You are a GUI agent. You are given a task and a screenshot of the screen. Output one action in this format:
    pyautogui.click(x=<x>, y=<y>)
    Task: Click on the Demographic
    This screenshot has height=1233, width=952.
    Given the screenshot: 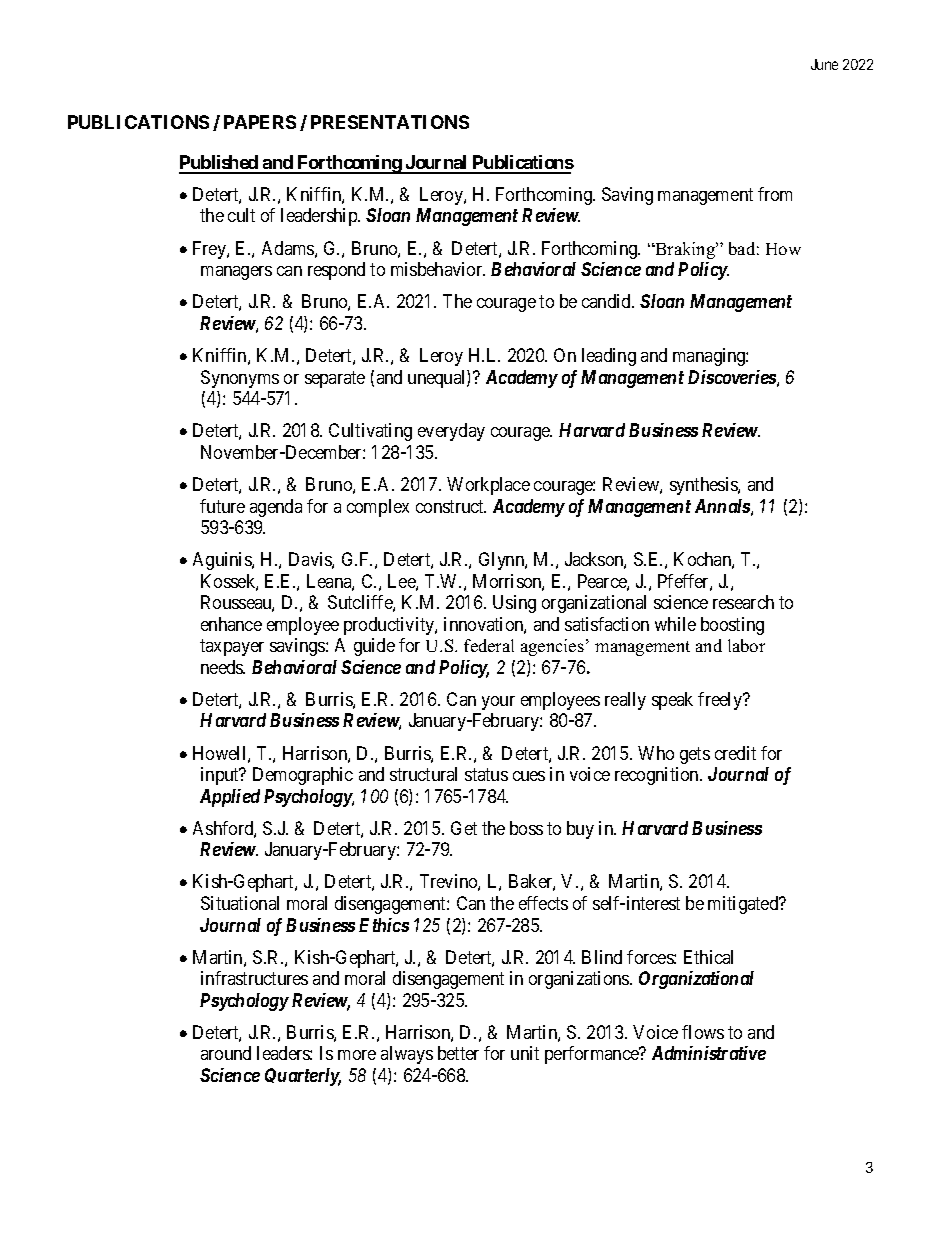 What is the action you would take?
    pyautogui.click(x=303, y=776)
